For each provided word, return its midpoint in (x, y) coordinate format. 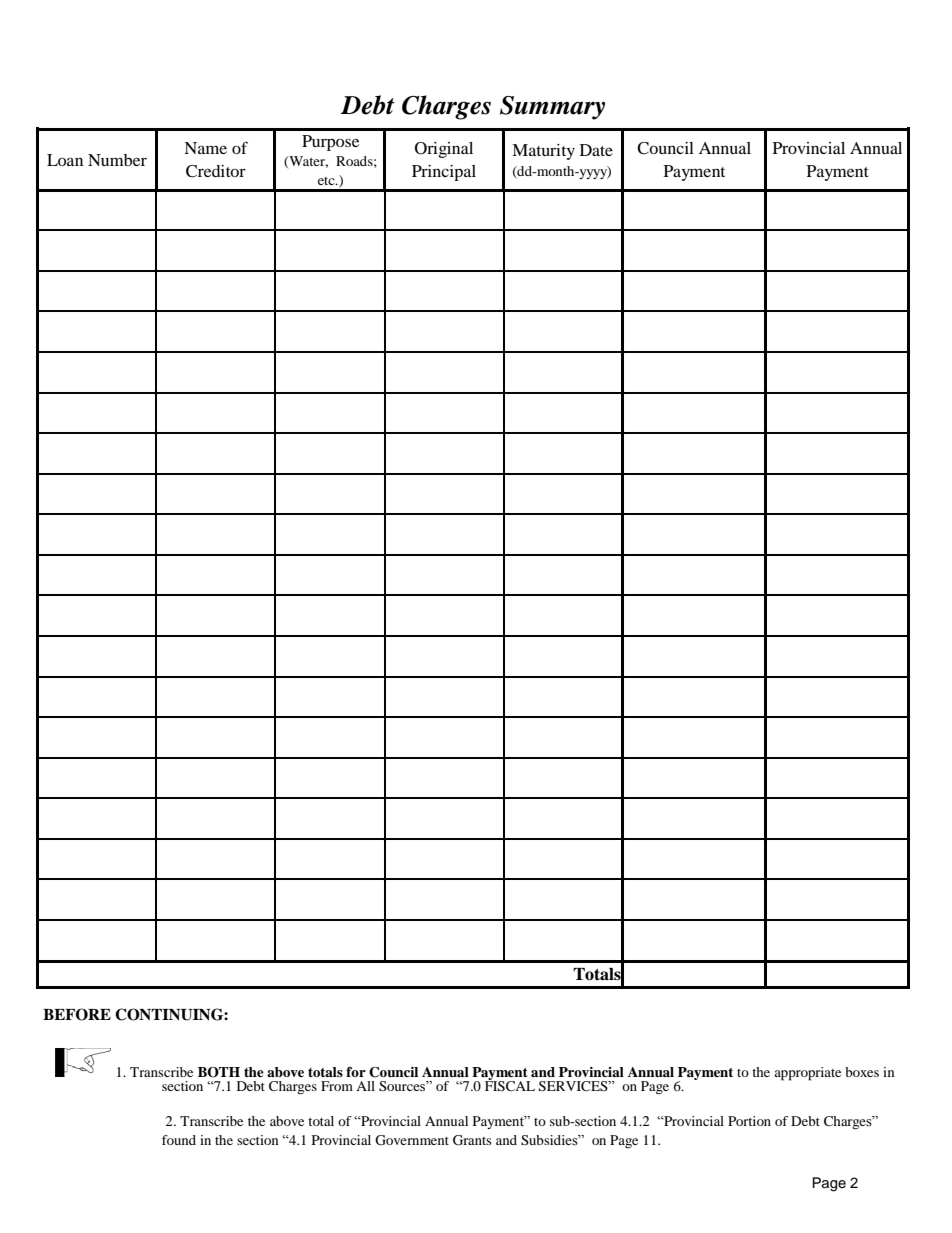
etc (327, 181)
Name (205, 148)
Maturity (543, 152)
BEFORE (77, 1014)
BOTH (219, 1072)
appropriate (807, 1074)
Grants (472, 1140)
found (179, 1140)
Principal (444, 173)
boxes (862, 1072)
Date (596, 150)
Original (444, 150)
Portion (749, 1121)
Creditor (216, 171)
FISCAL (510, 1085)
